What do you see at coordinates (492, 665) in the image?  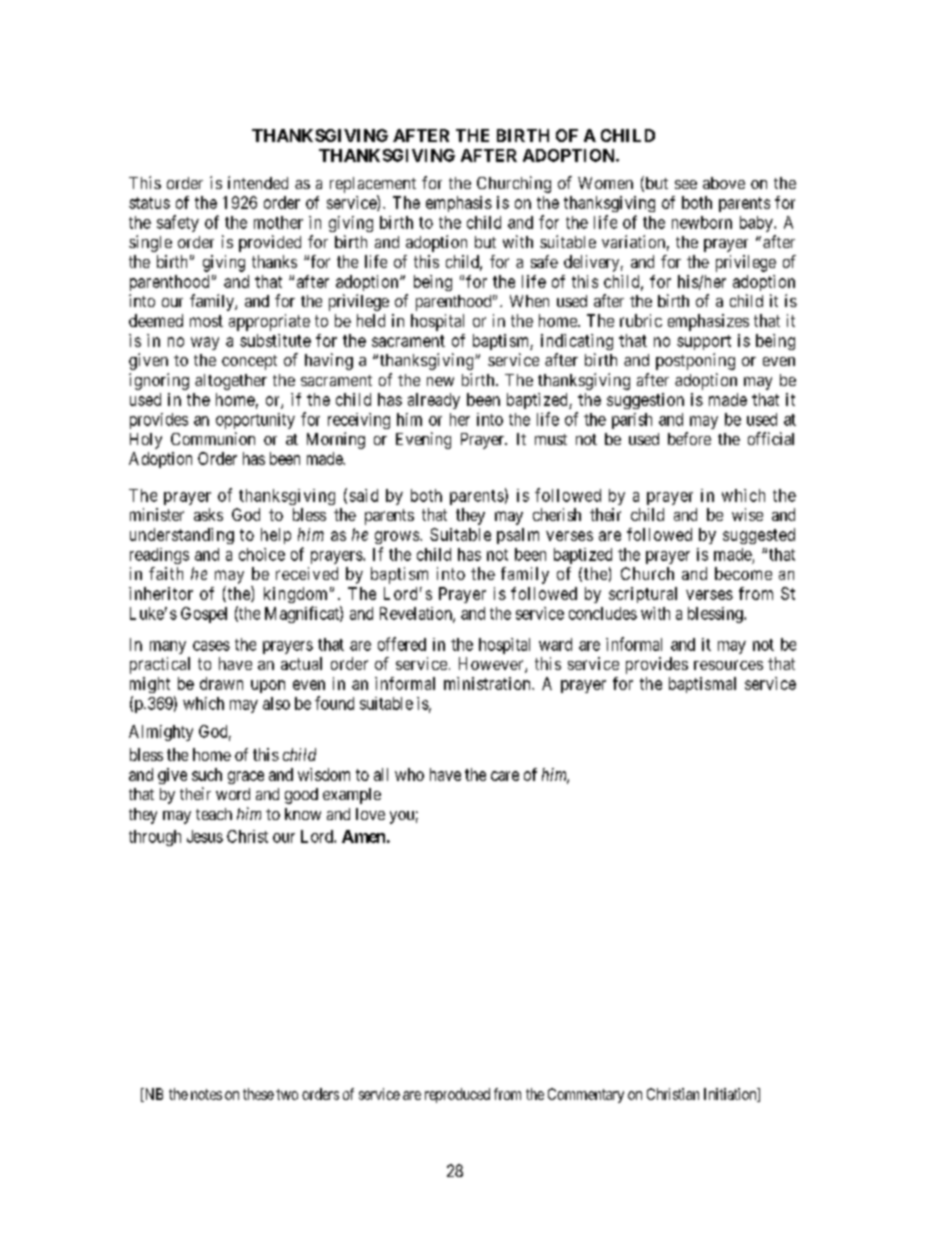 I see `However` at bounding box center [492, 665].
